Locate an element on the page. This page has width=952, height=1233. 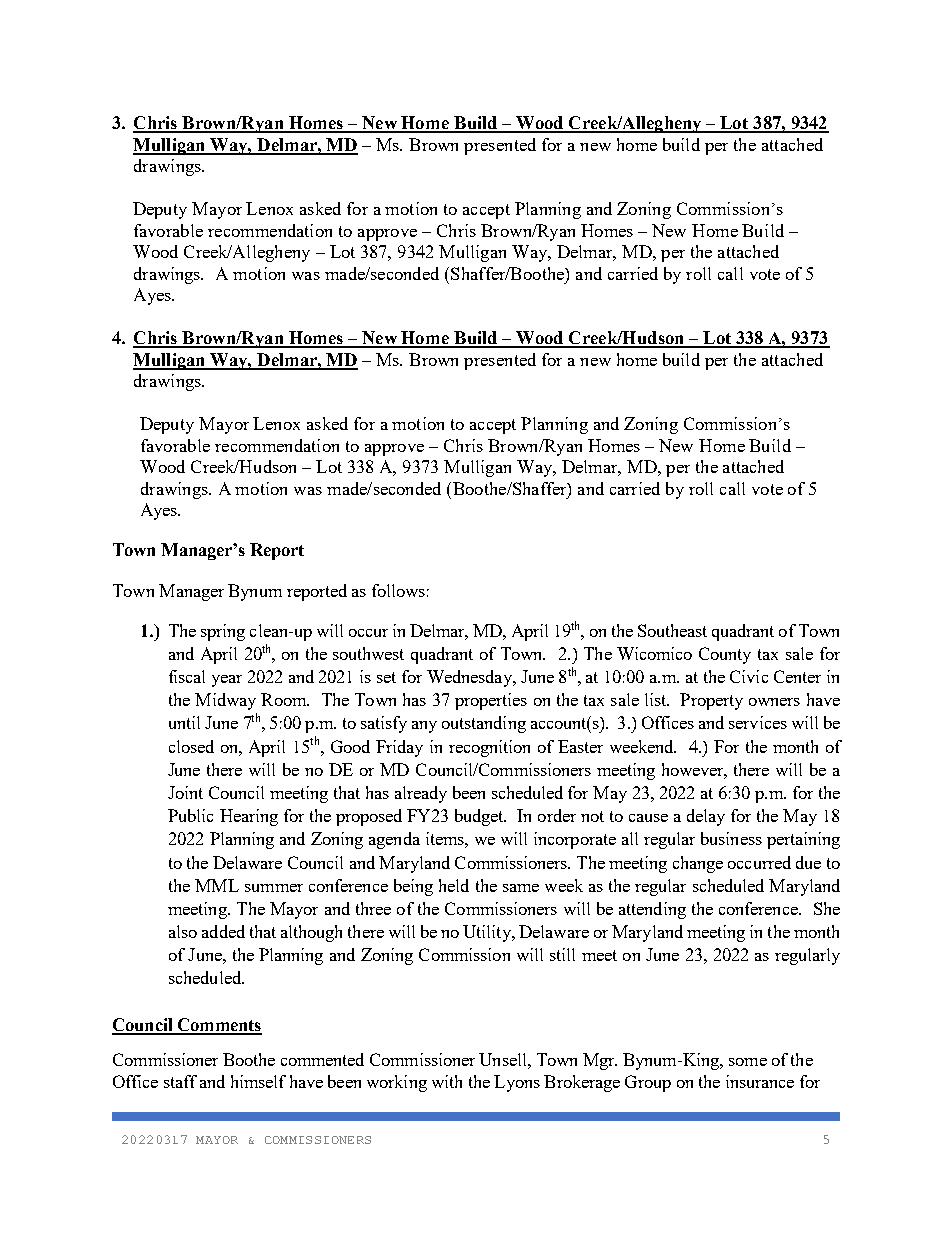
some is located at coordinates (748, 1062).
